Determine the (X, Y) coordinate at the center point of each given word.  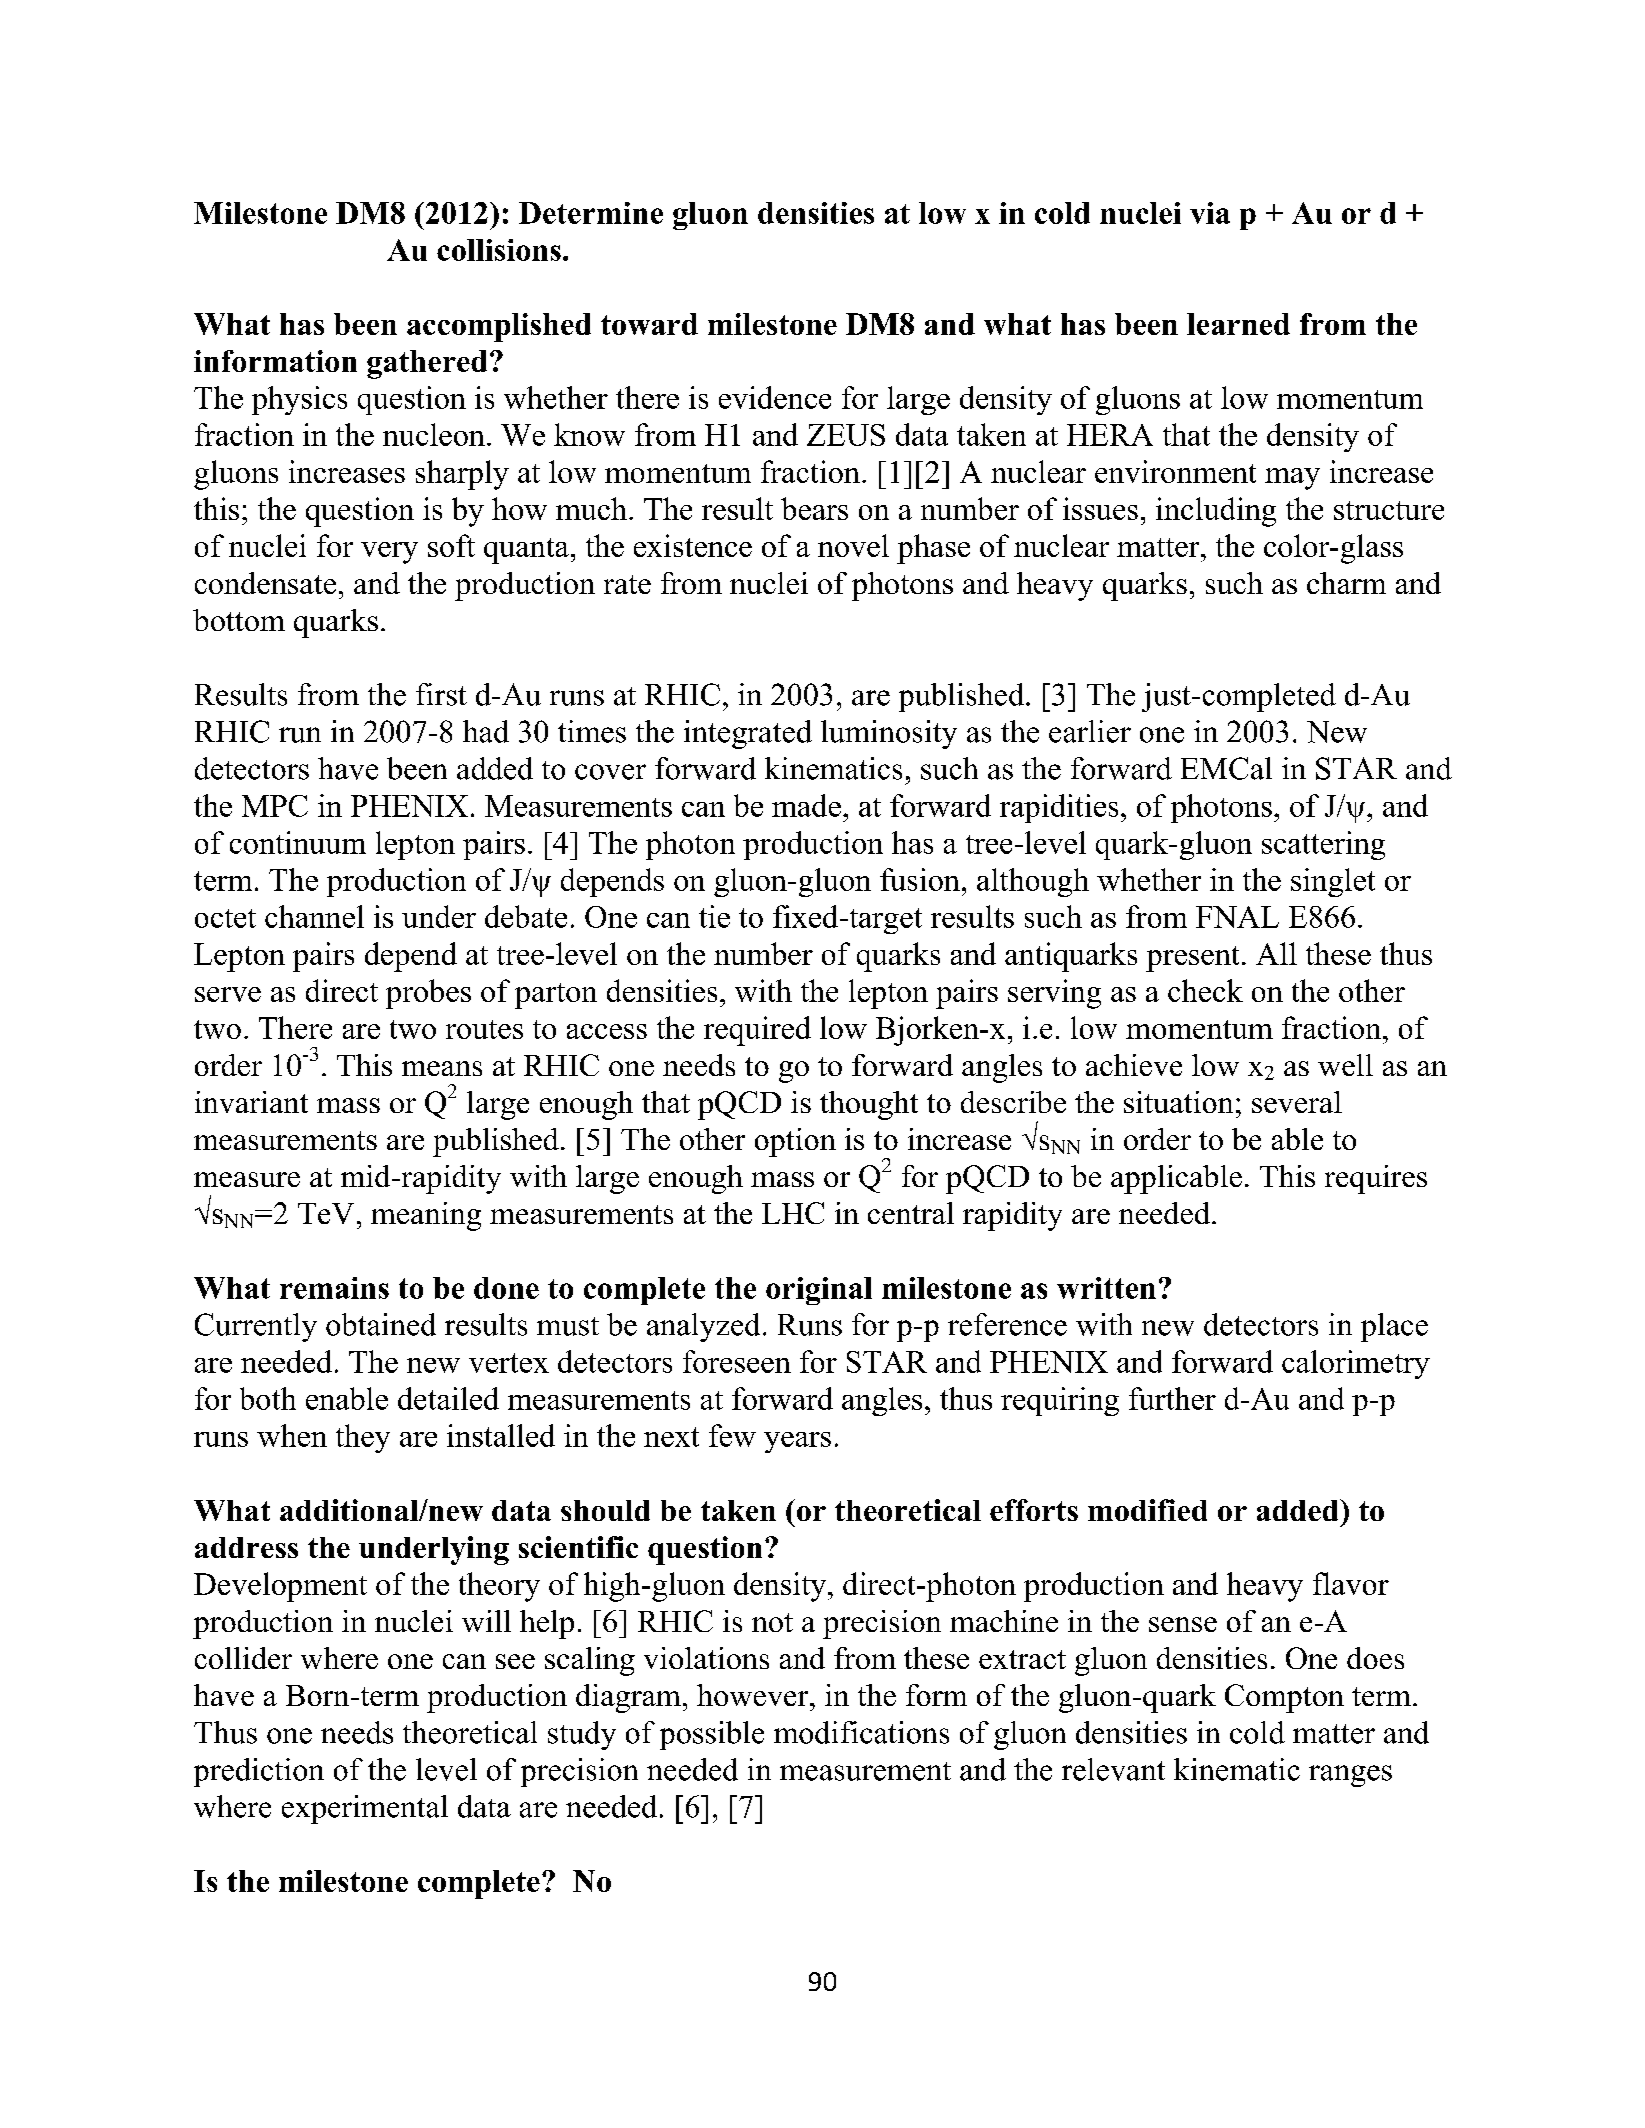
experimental (365, 1809)
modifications (861, 1732)
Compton (1284, 1698)
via (1210, 213)
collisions (499, 250)
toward (649, 324)
